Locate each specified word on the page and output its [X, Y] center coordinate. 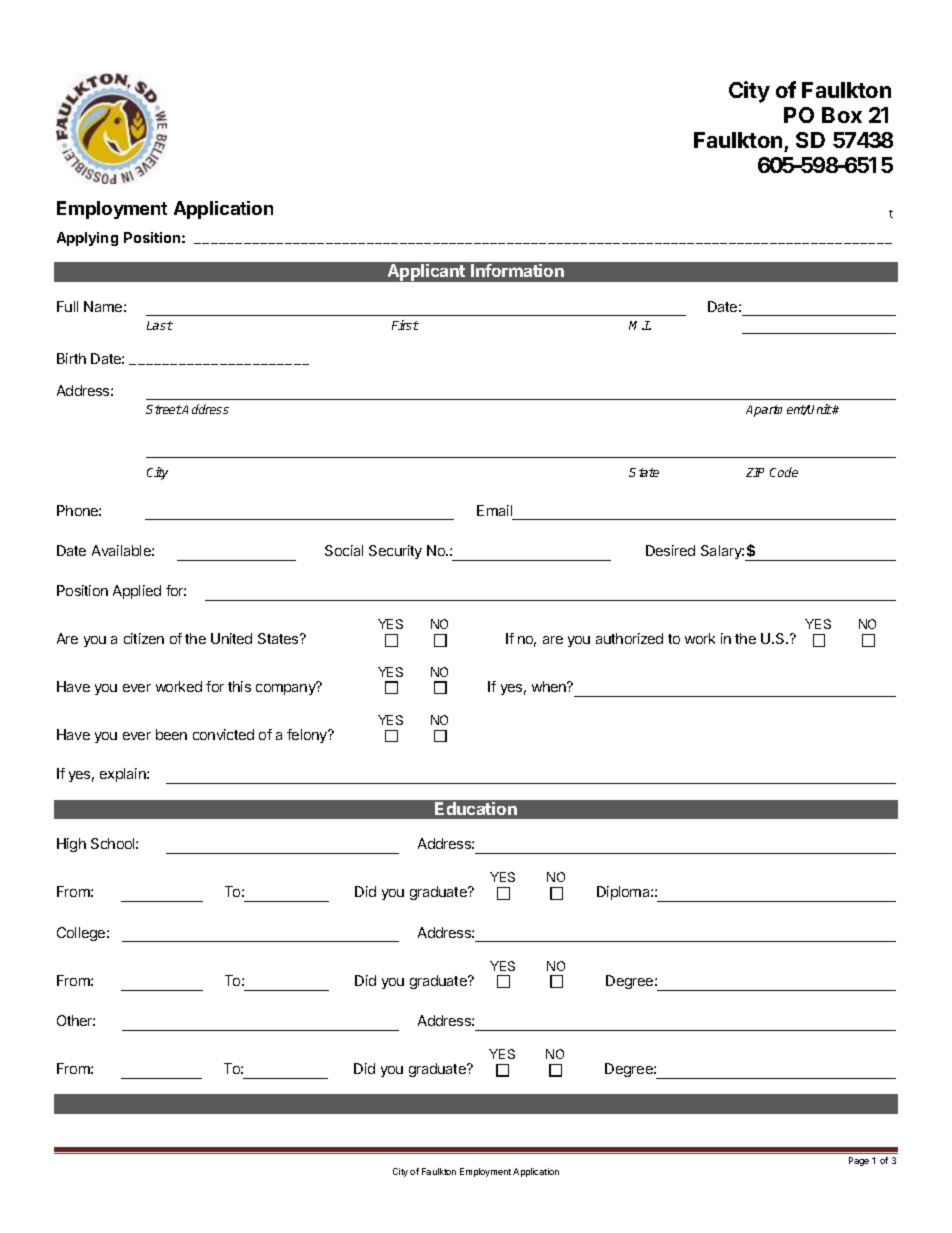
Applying [87, 239]
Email [494, 510]
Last [160, 325]
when [550, 686]
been [171, 734]
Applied [137, 592]
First [405, 325]
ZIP [755, 472]
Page [859, 1161]
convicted [223, 734]
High [71, 845]
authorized [629, 638]
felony [308, 736]
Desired [670, 550]
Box [842, 115]
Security [395, 552]
